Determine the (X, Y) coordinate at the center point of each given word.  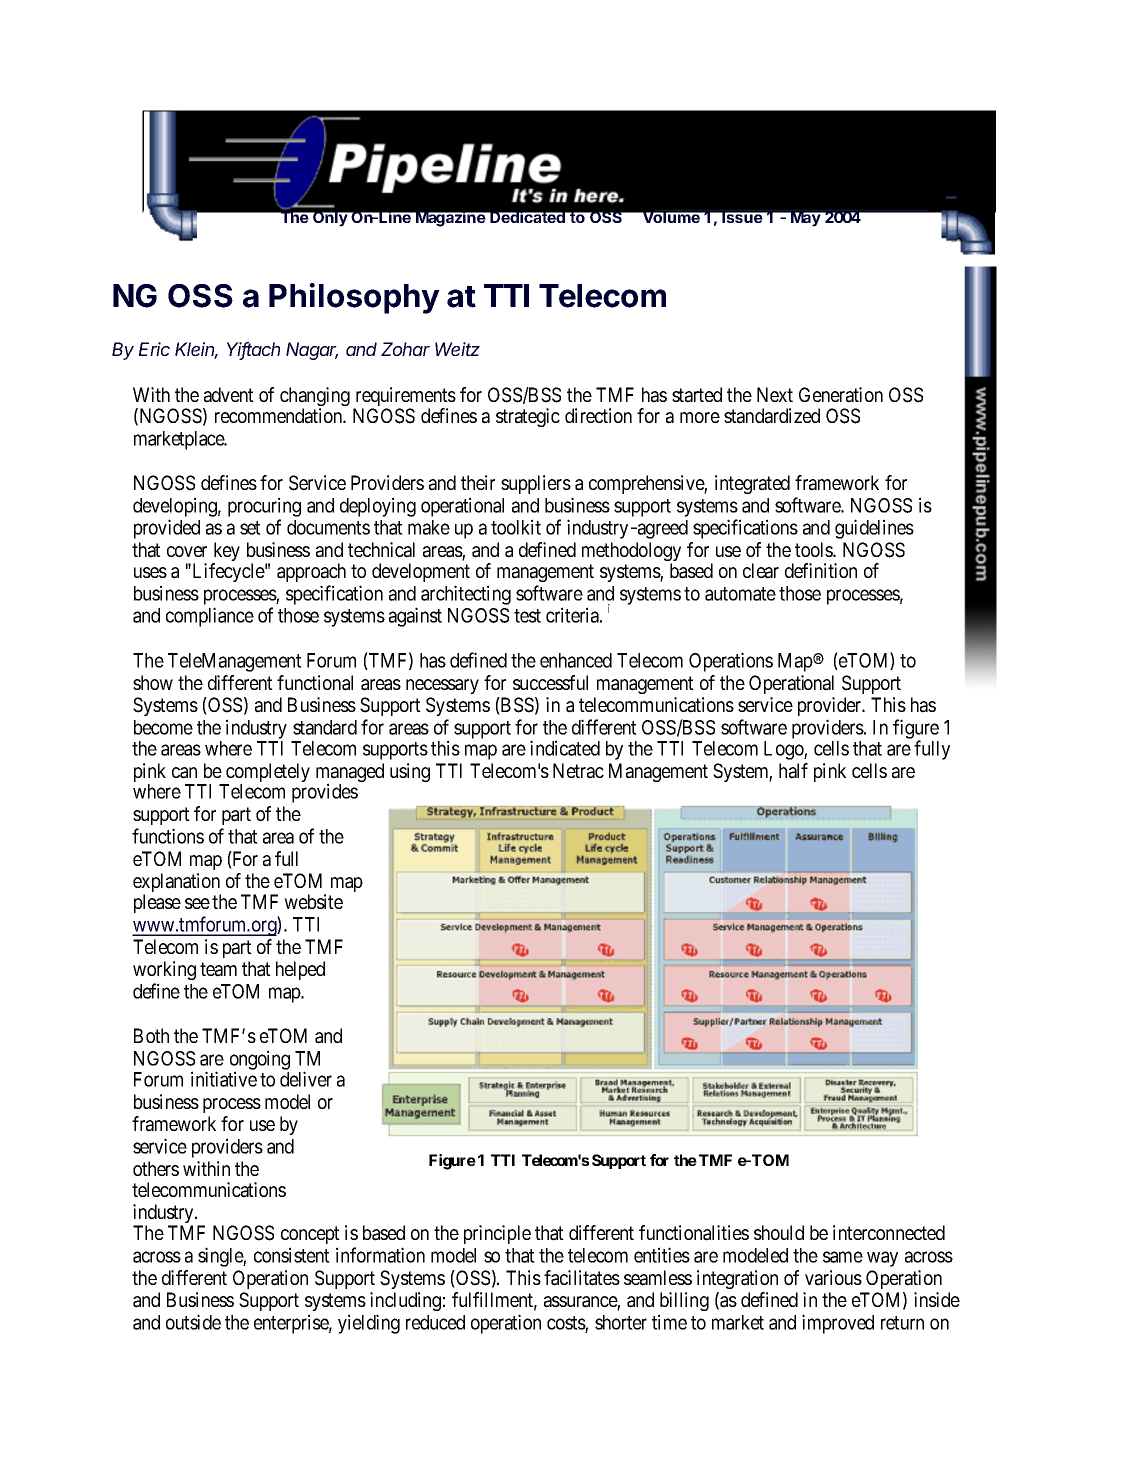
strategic (528, 417)
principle (497, 1234)
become (163, 727)
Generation (841, 395)
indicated (565, 748)
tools (814, 549)
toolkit (516, 527)
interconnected (889, 1232)
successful (550, 682)
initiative (224, 1079)
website (313, 901)
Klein (196, 350)
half (793, 771)
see (197, 903)
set (250, 528)
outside (193, 1322)
